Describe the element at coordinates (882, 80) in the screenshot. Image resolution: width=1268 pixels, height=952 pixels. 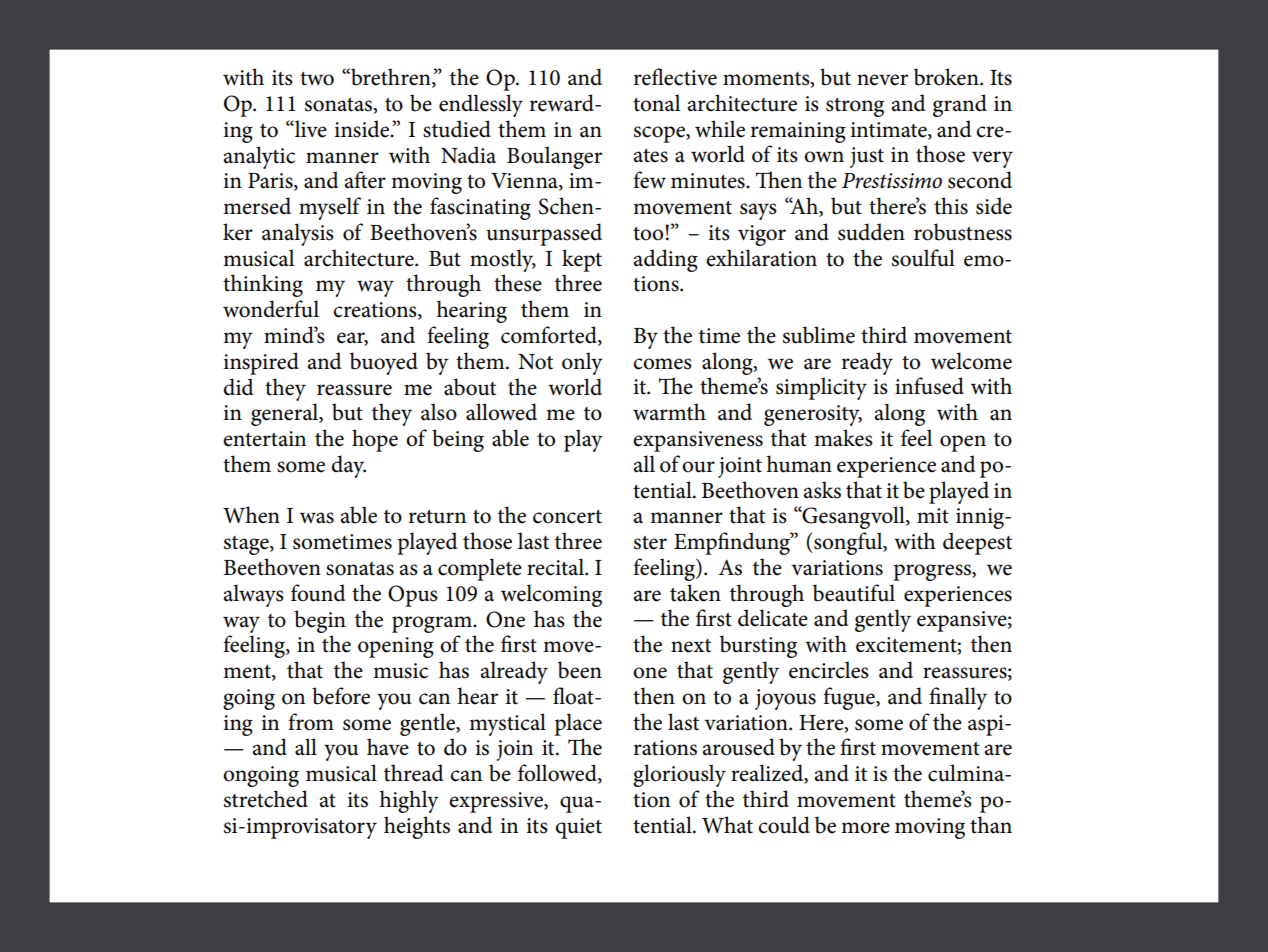
I see `never` at that location.
